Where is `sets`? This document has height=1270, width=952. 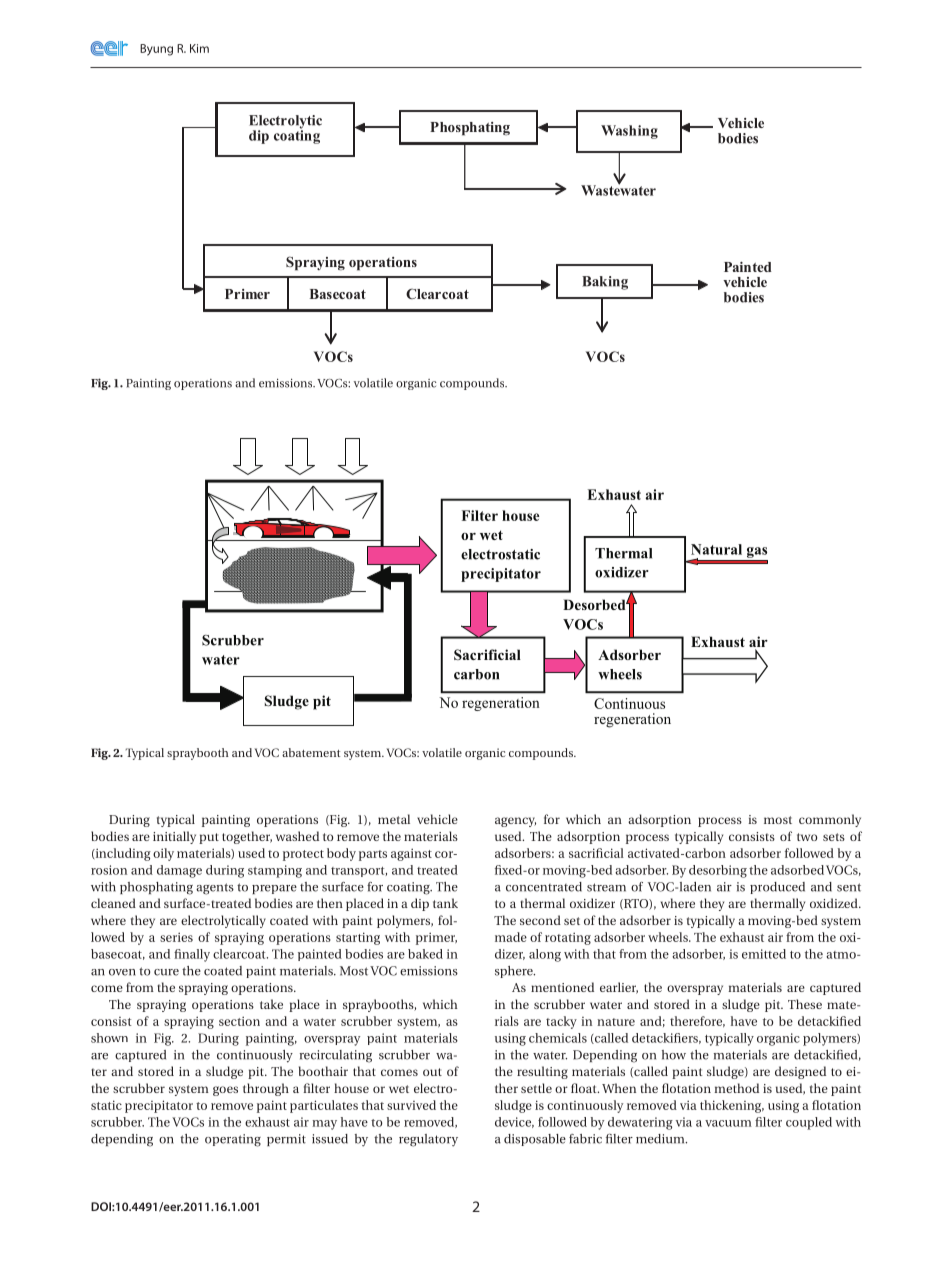 sets is located at coordinates (834, 837).
